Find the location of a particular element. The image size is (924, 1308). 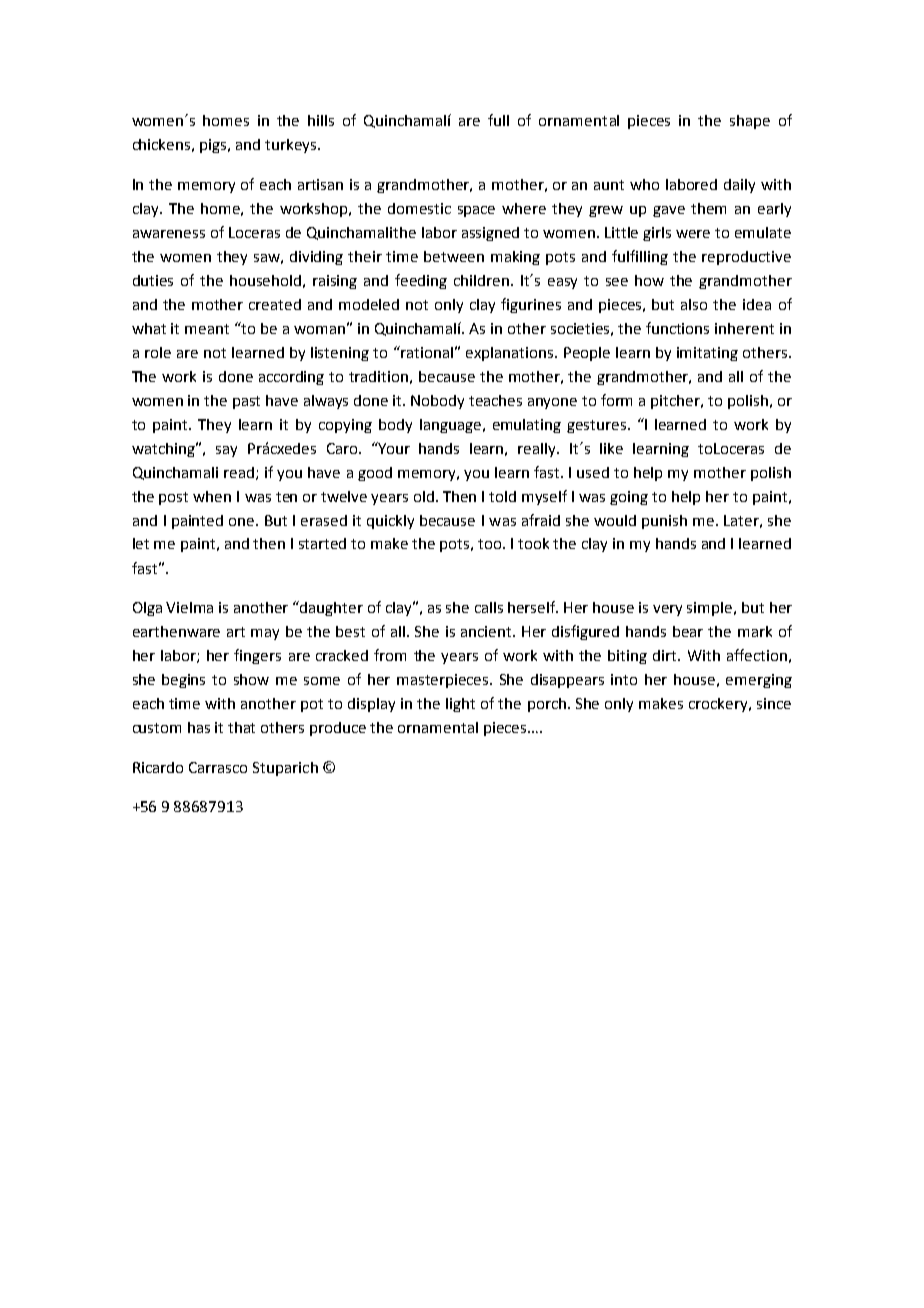

shape is located at coordinates (750, 122).
